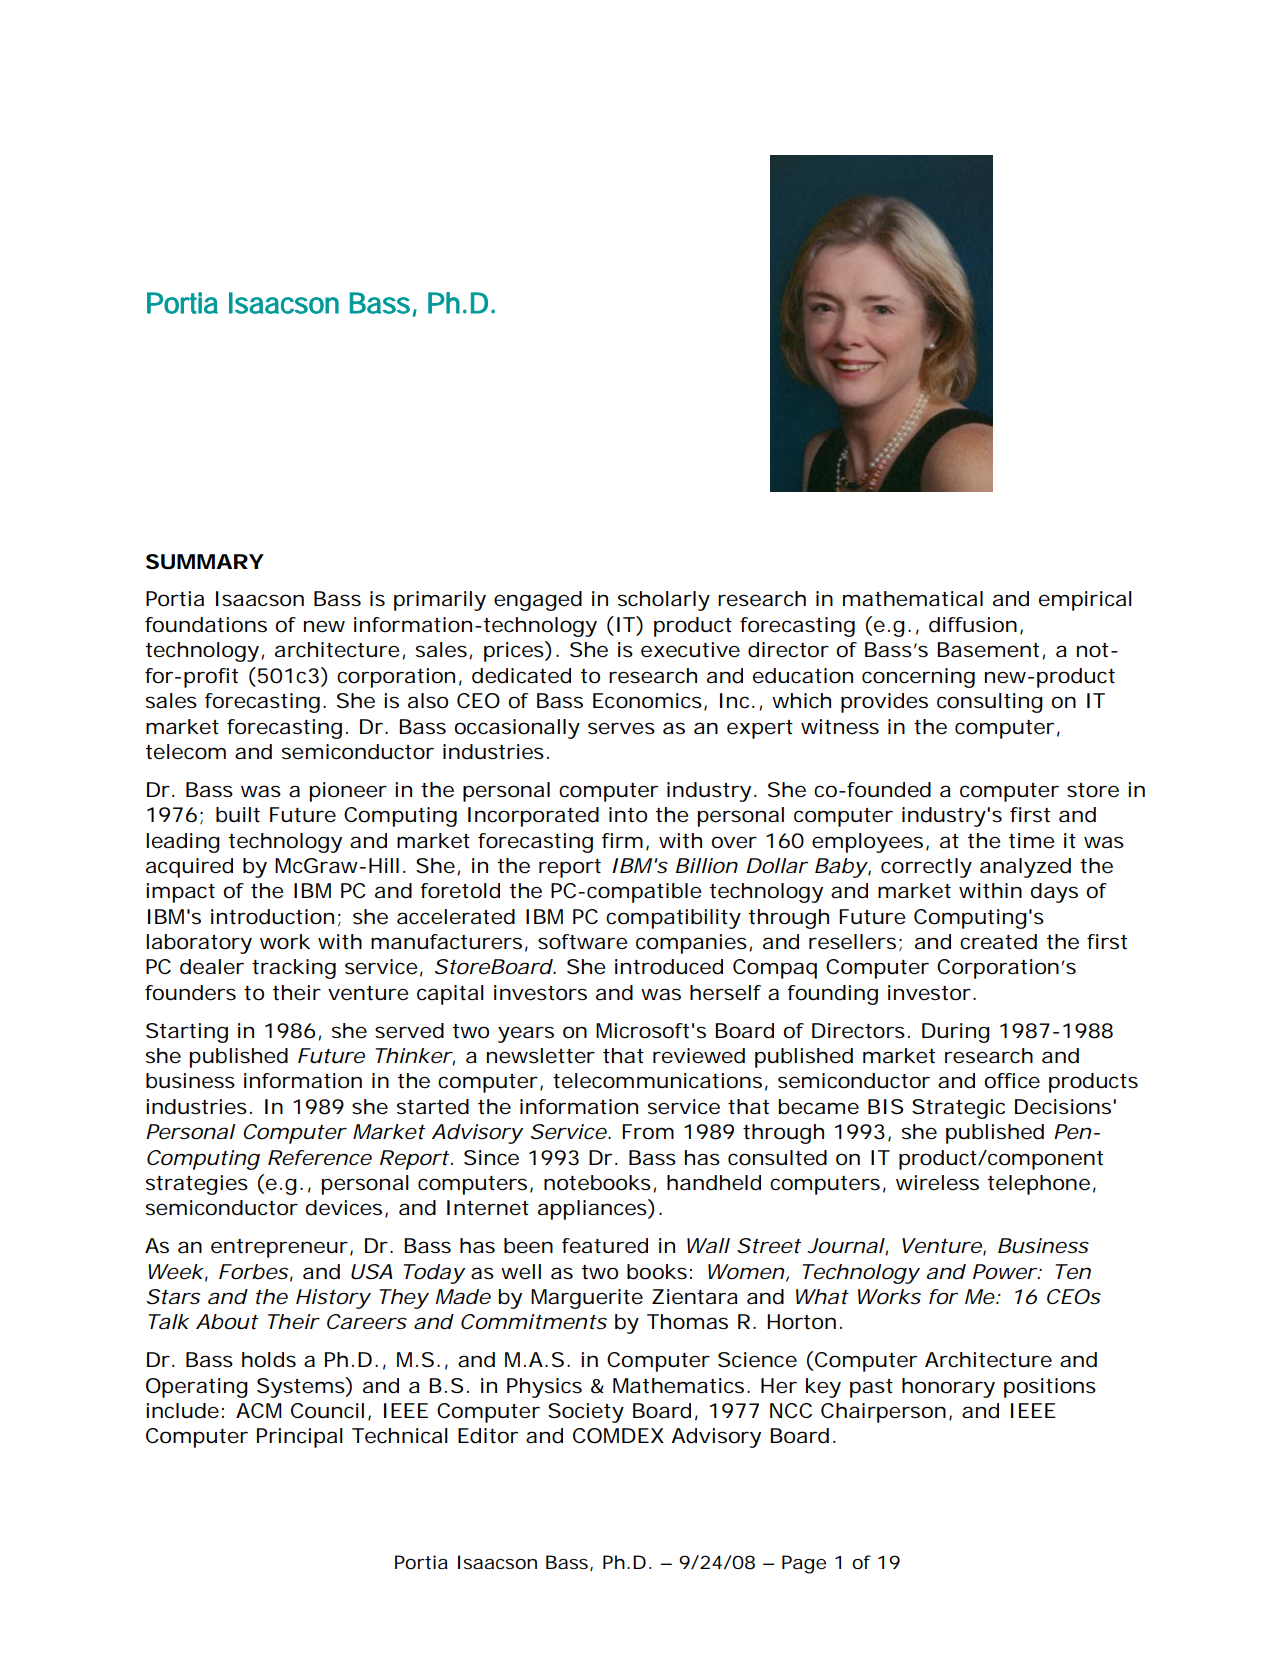 This screenshot has width=1278, height=1654. I want to click on Chairperson, so click(883, 1413).
